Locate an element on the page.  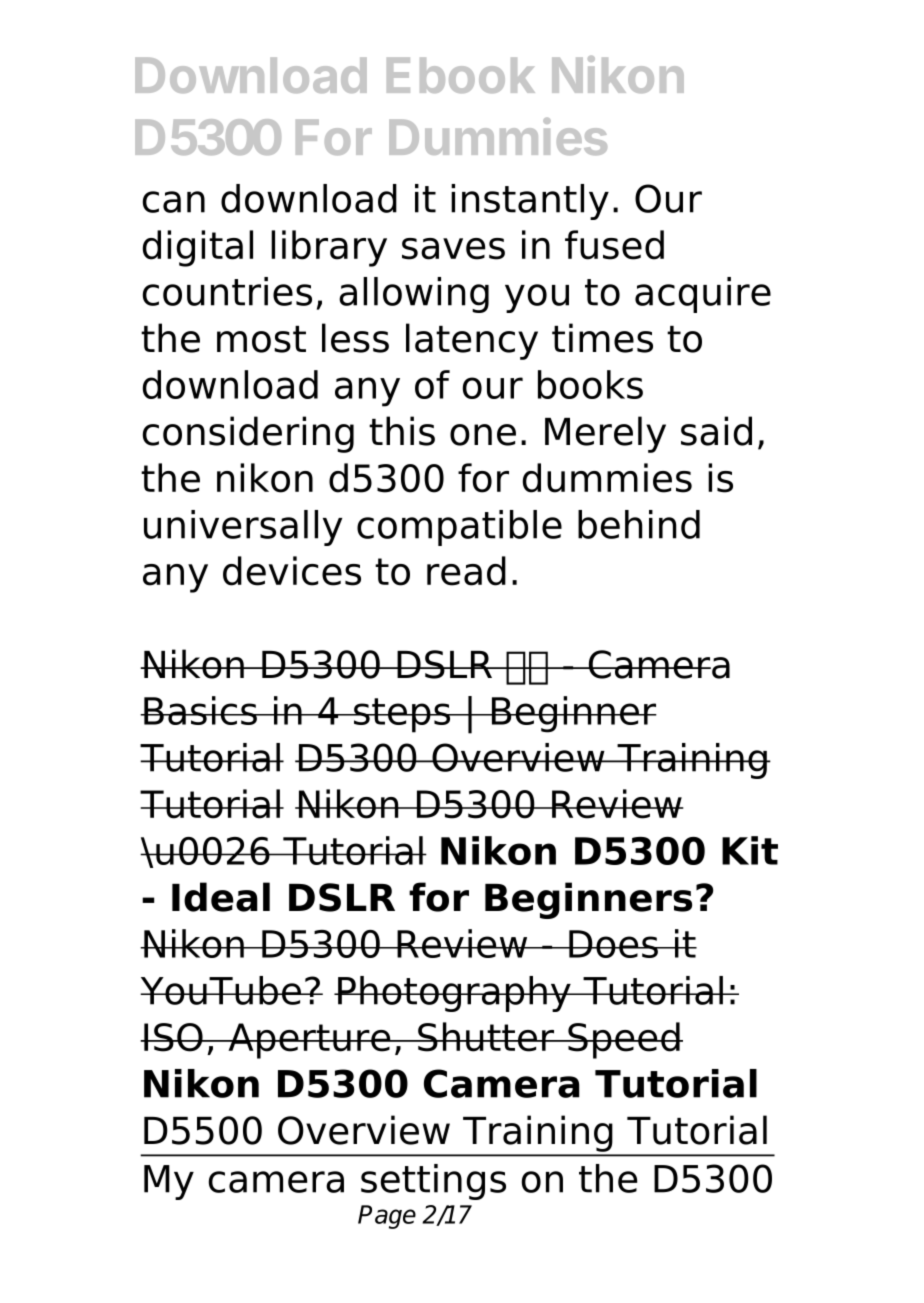
can is located at coordinates (174, 202).
